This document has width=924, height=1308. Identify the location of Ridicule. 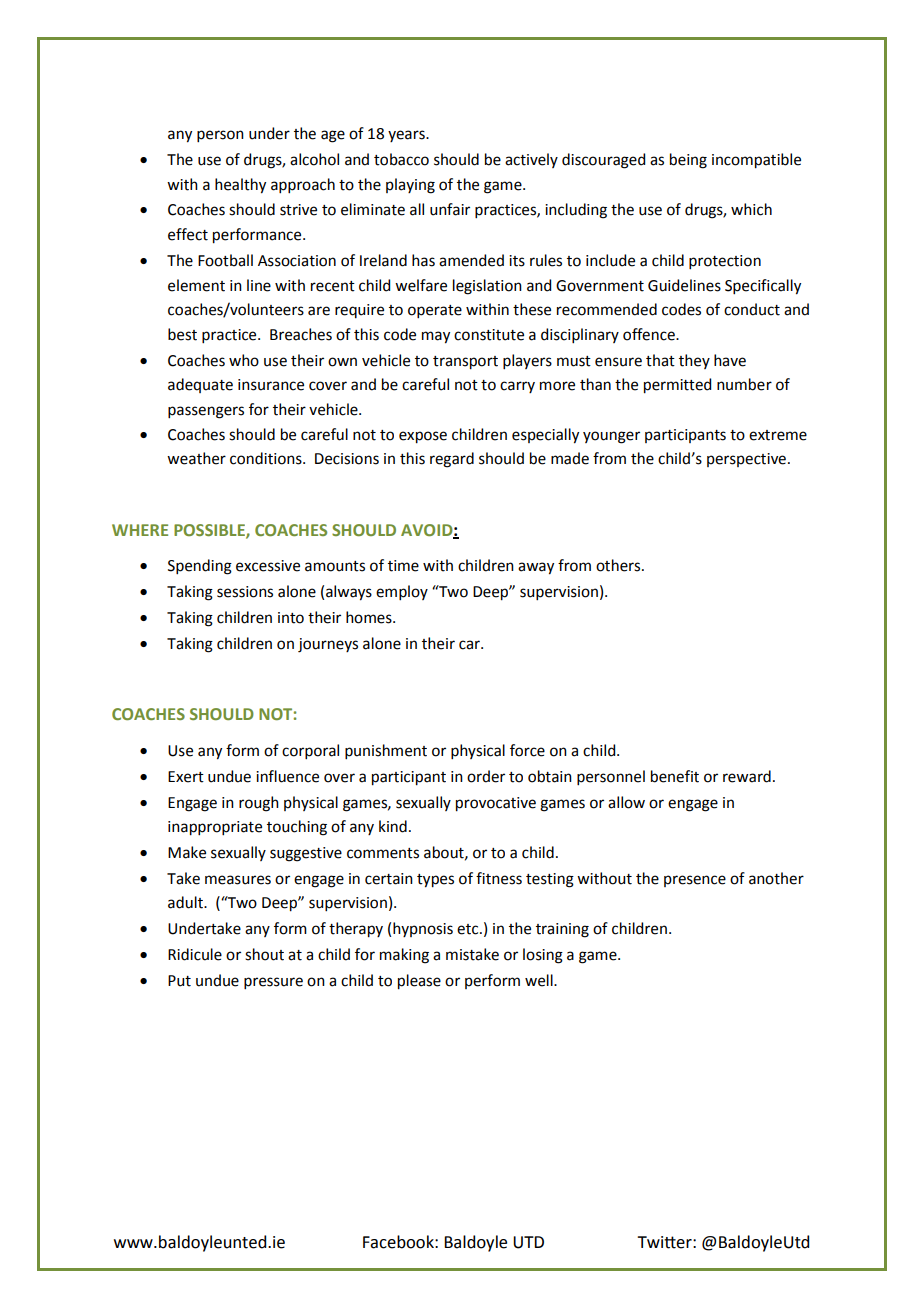
(195, 954).
